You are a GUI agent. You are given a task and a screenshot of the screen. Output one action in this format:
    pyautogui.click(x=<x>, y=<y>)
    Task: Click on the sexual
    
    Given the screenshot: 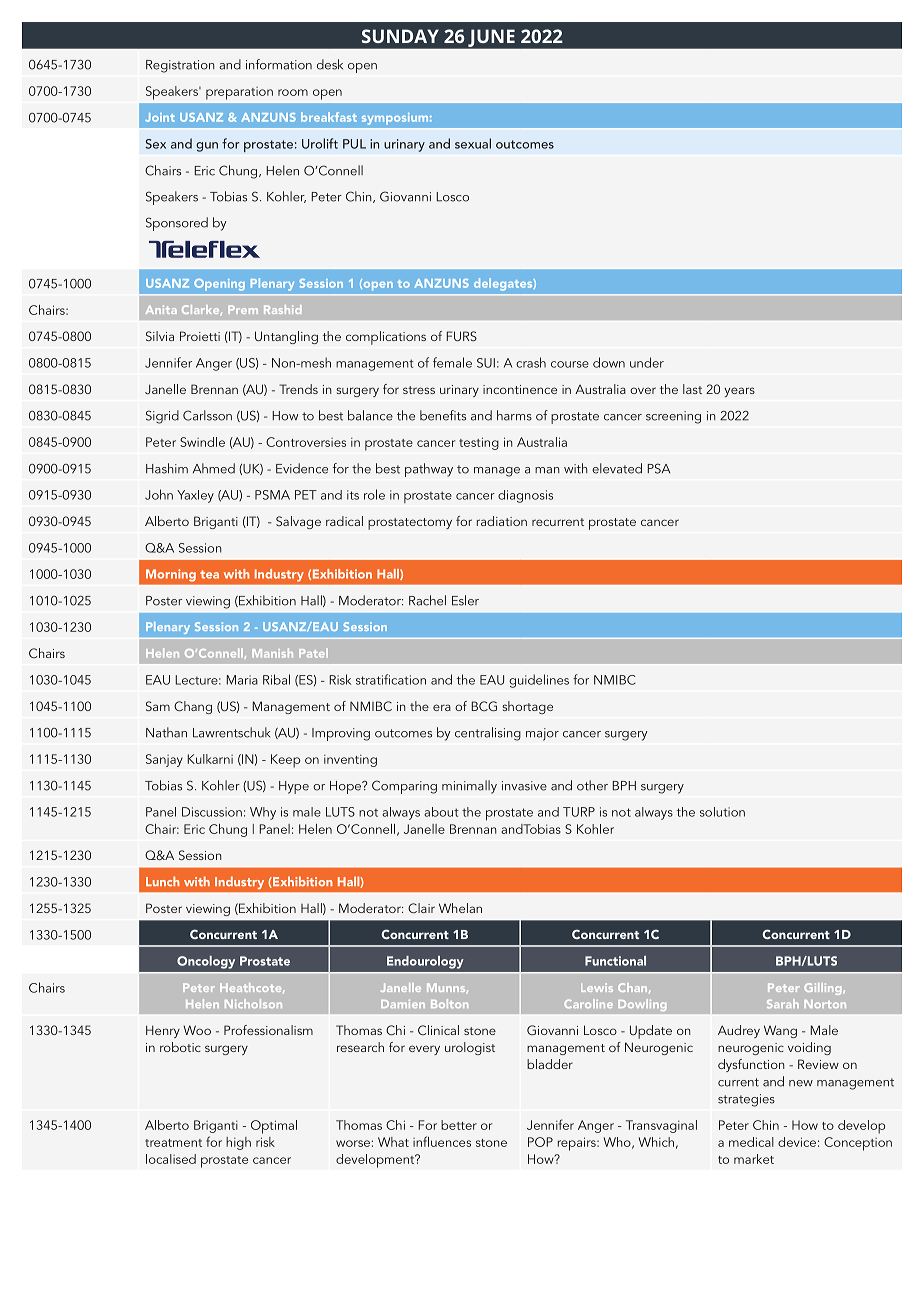 What is the action you would take?
    pyautogui.click(x=473, y=143)
